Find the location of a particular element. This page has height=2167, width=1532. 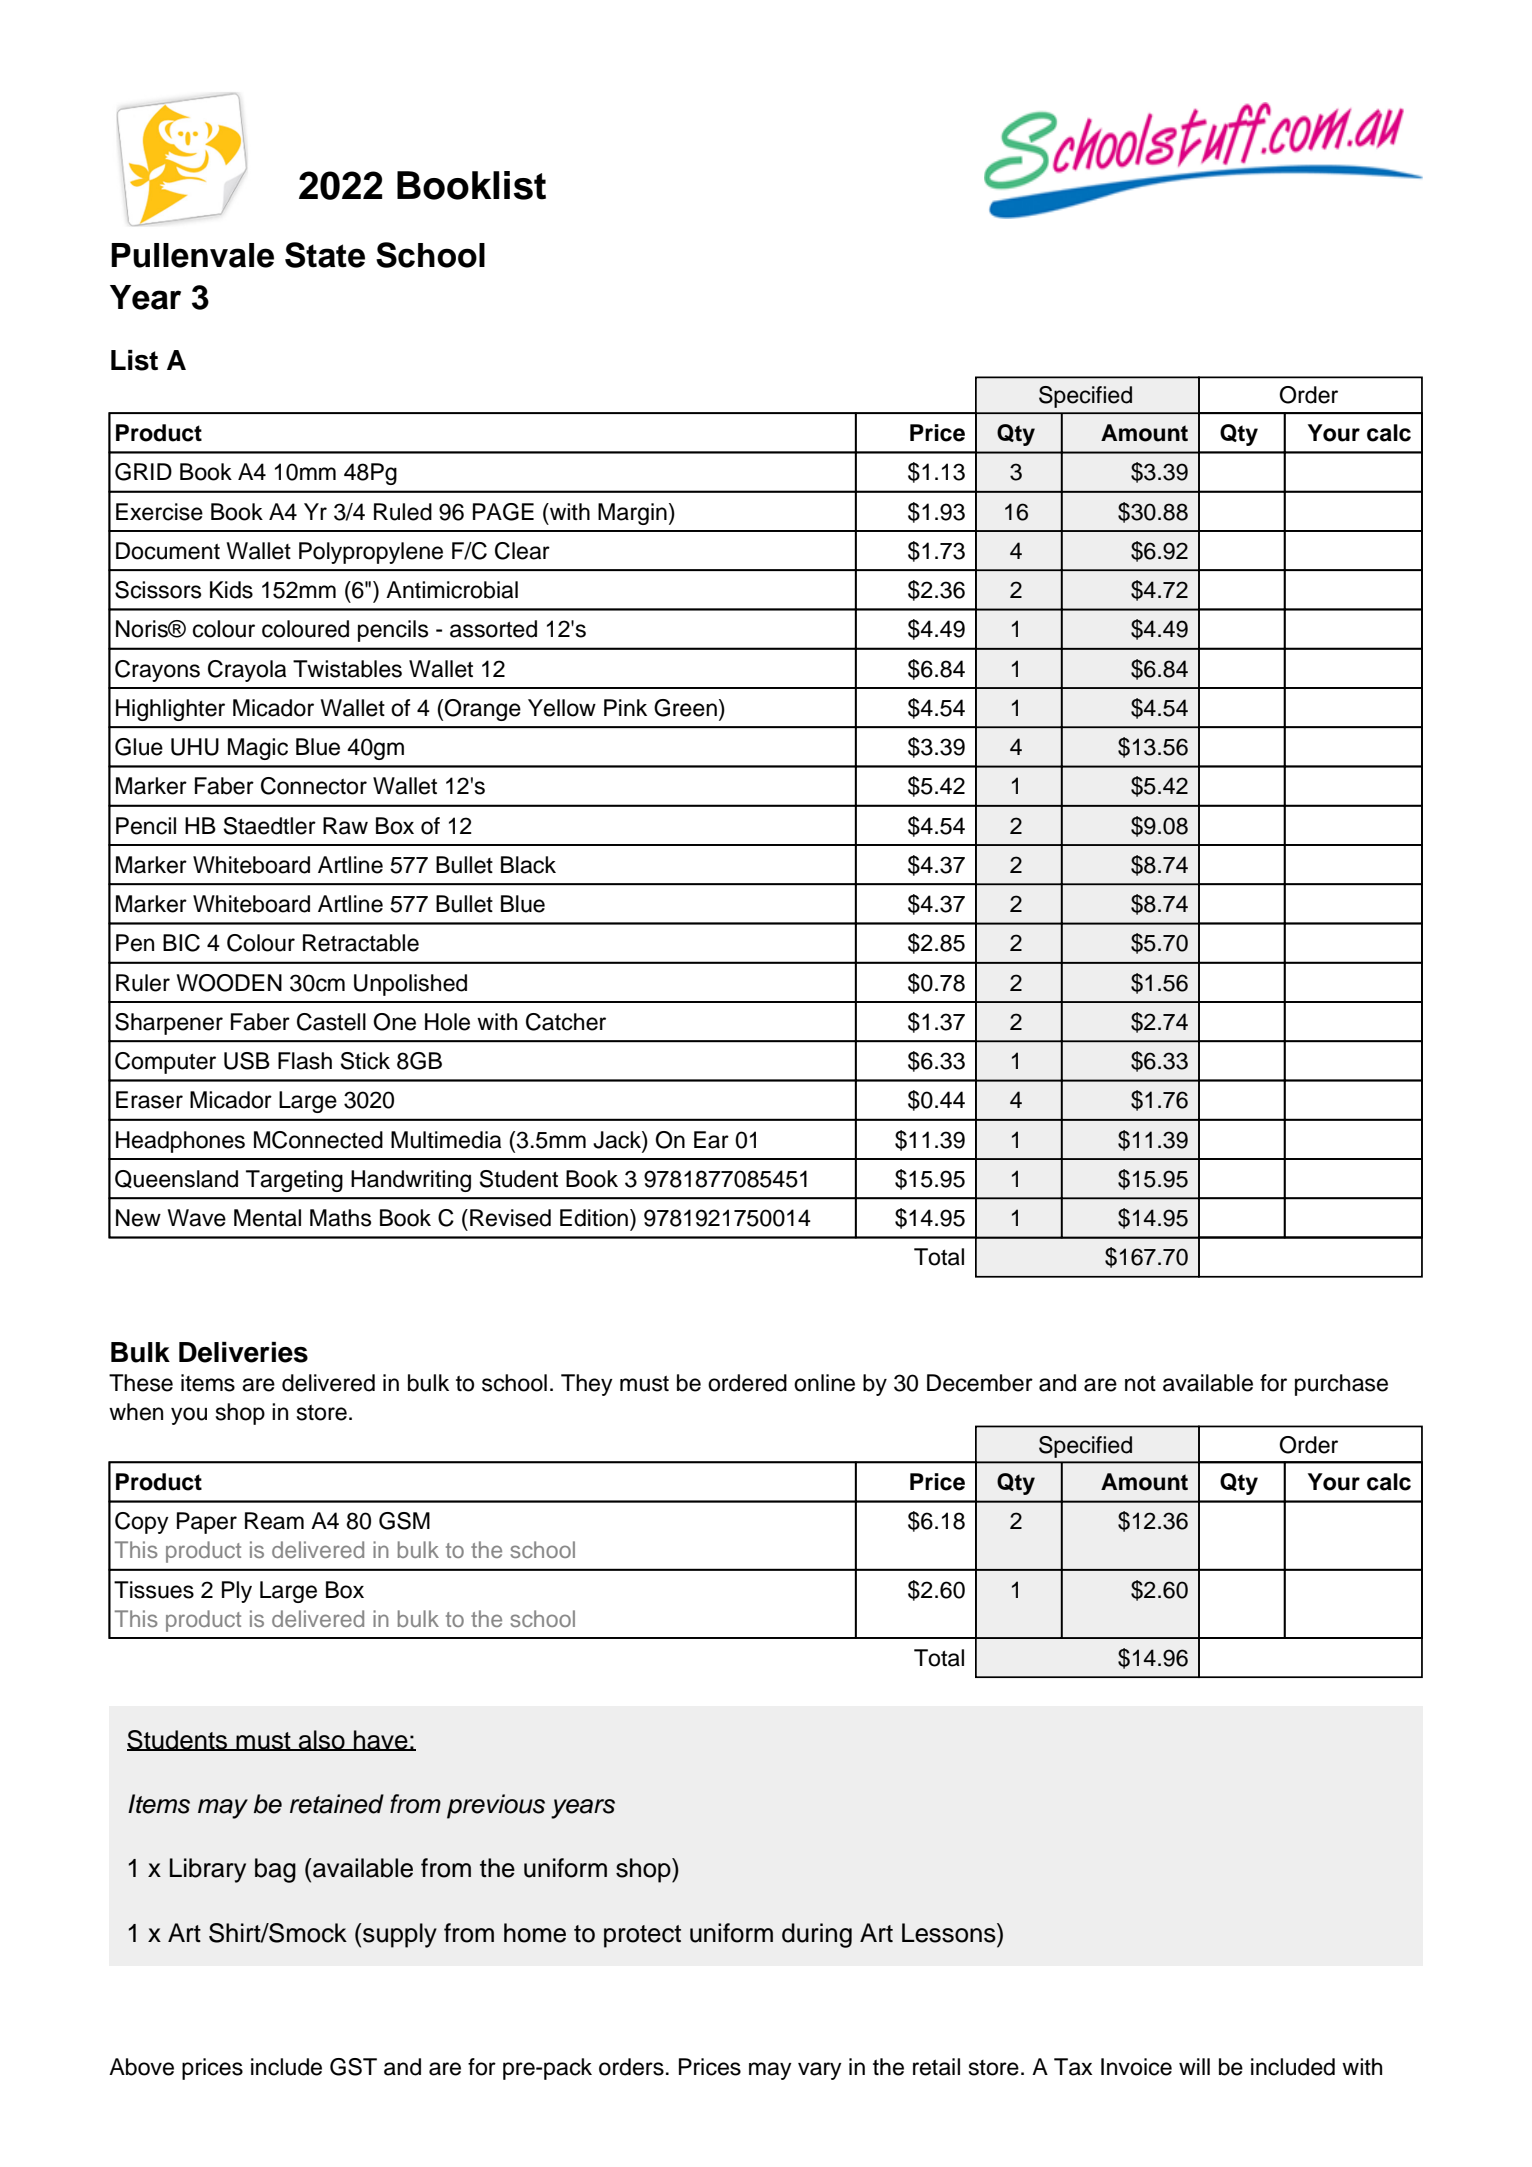

State is located at coordinates (325, 255).
